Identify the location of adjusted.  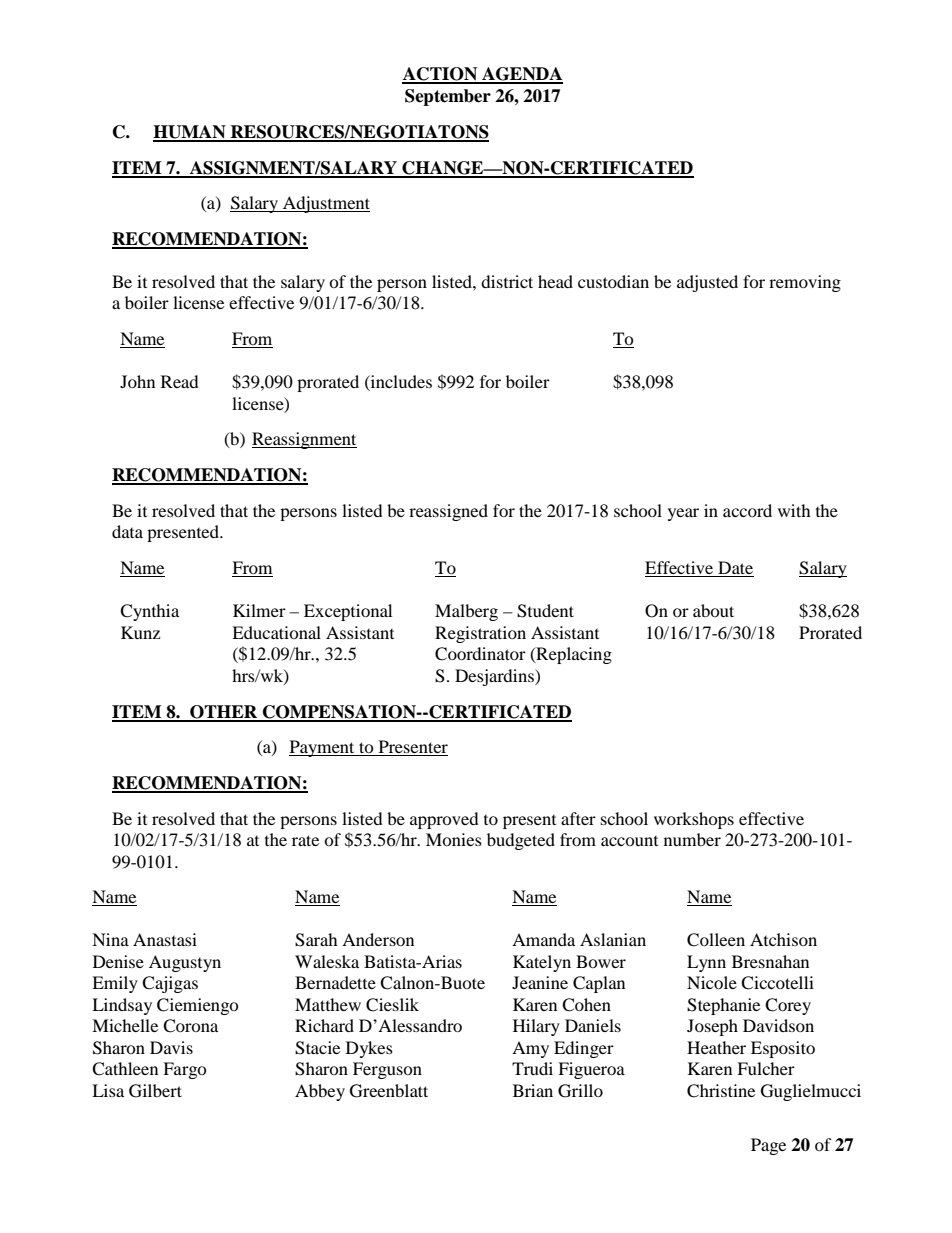
(707, 283).
